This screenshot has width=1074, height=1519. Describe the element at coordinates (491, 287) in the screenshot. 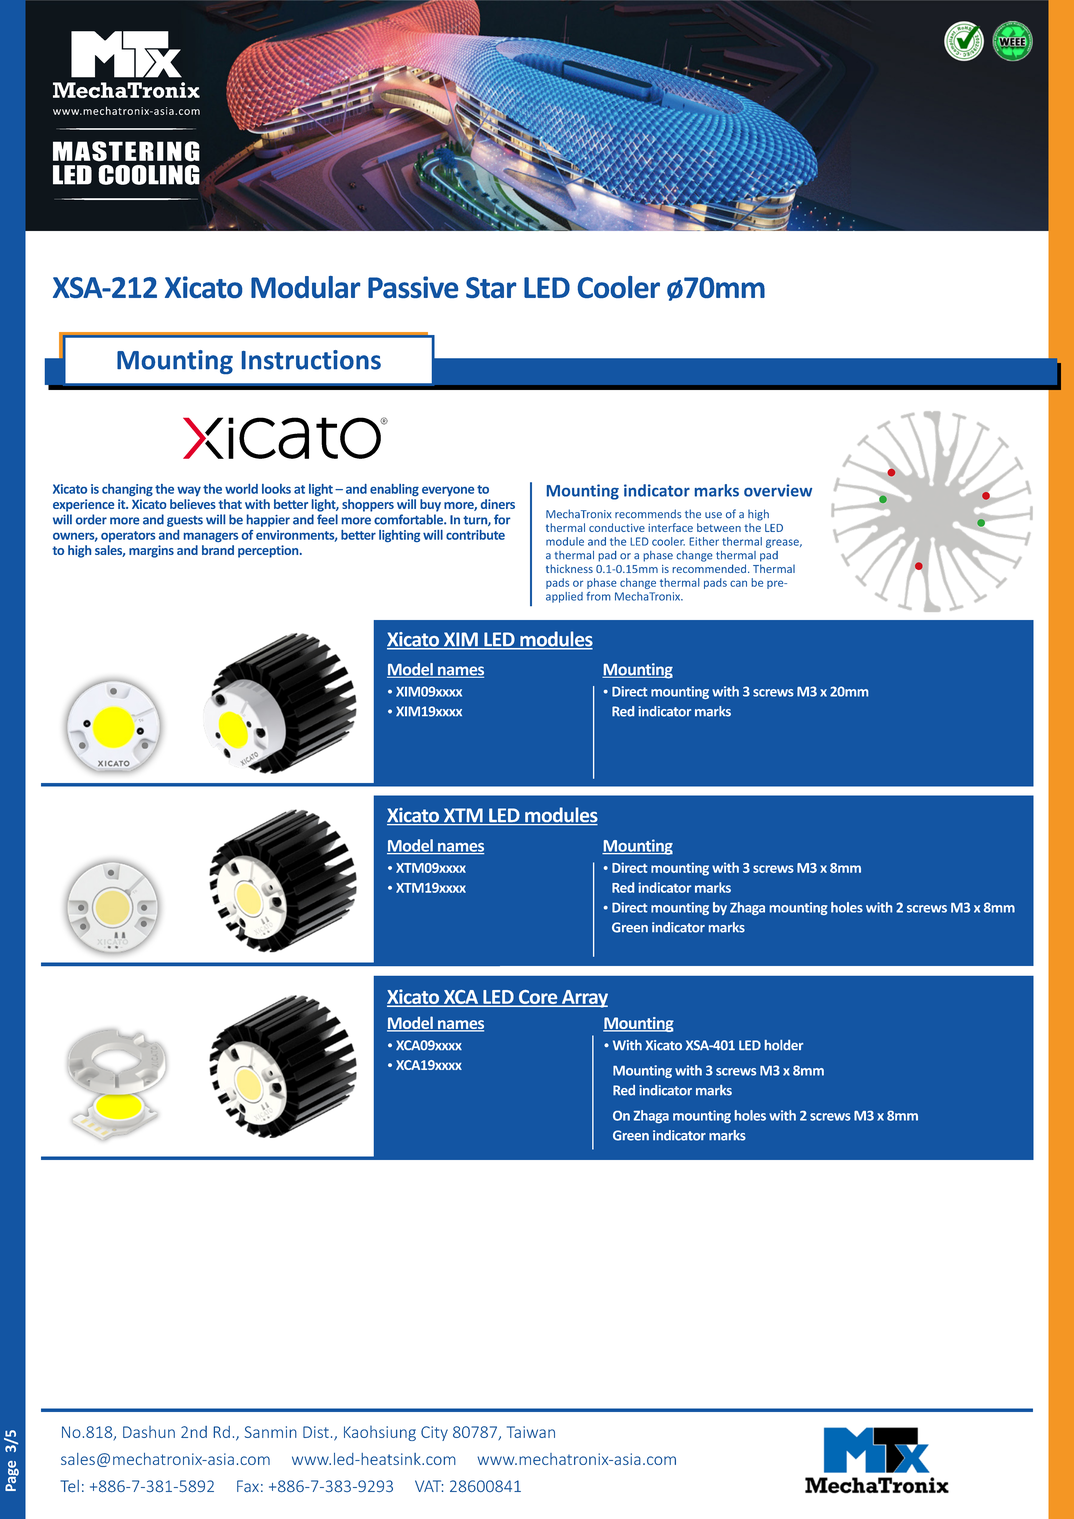

I see `Star` at that location.
